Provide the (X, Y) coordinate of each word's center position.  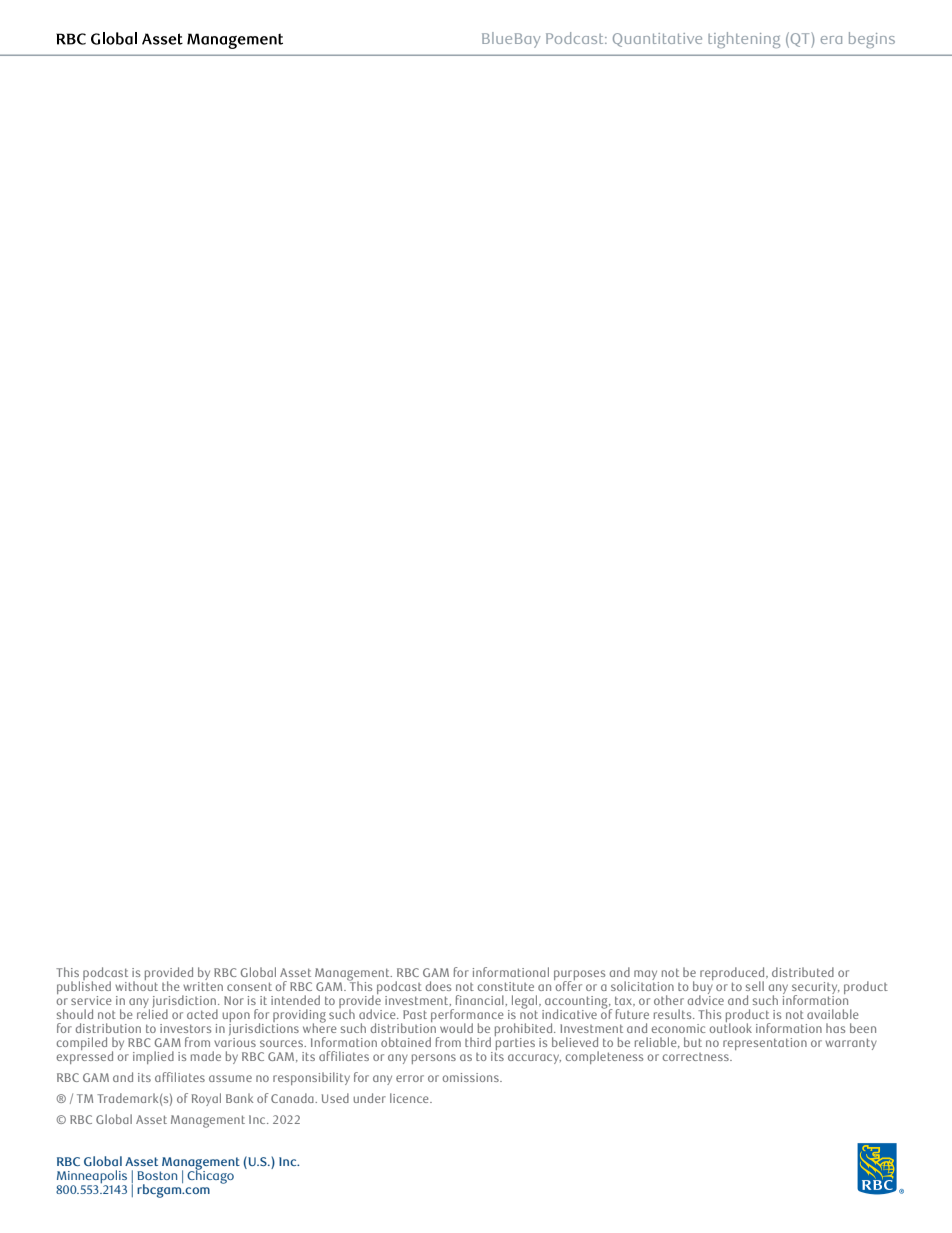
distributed (803, 972)
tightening (744, 40)
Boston (157, 1175)
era (831, 40)
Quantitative (657, 40)
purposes (579, 976)
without (136, 984)
